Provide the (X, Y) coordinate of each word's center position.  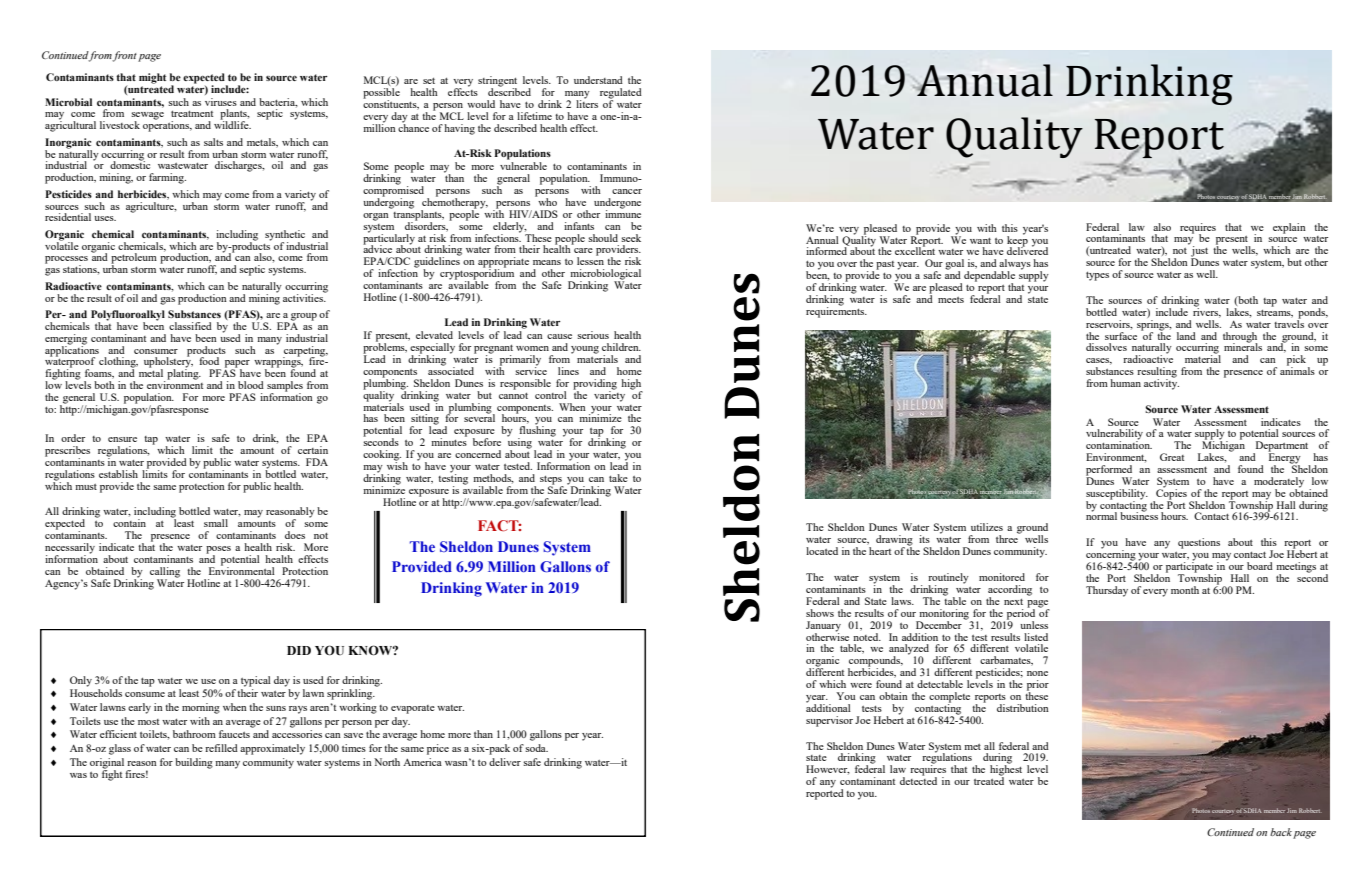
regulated (621, 94)
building (194, 763)
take (618, 478)
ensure (122, 439)
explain (1289, 228)
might (152, 78)
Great (1172, 457)
